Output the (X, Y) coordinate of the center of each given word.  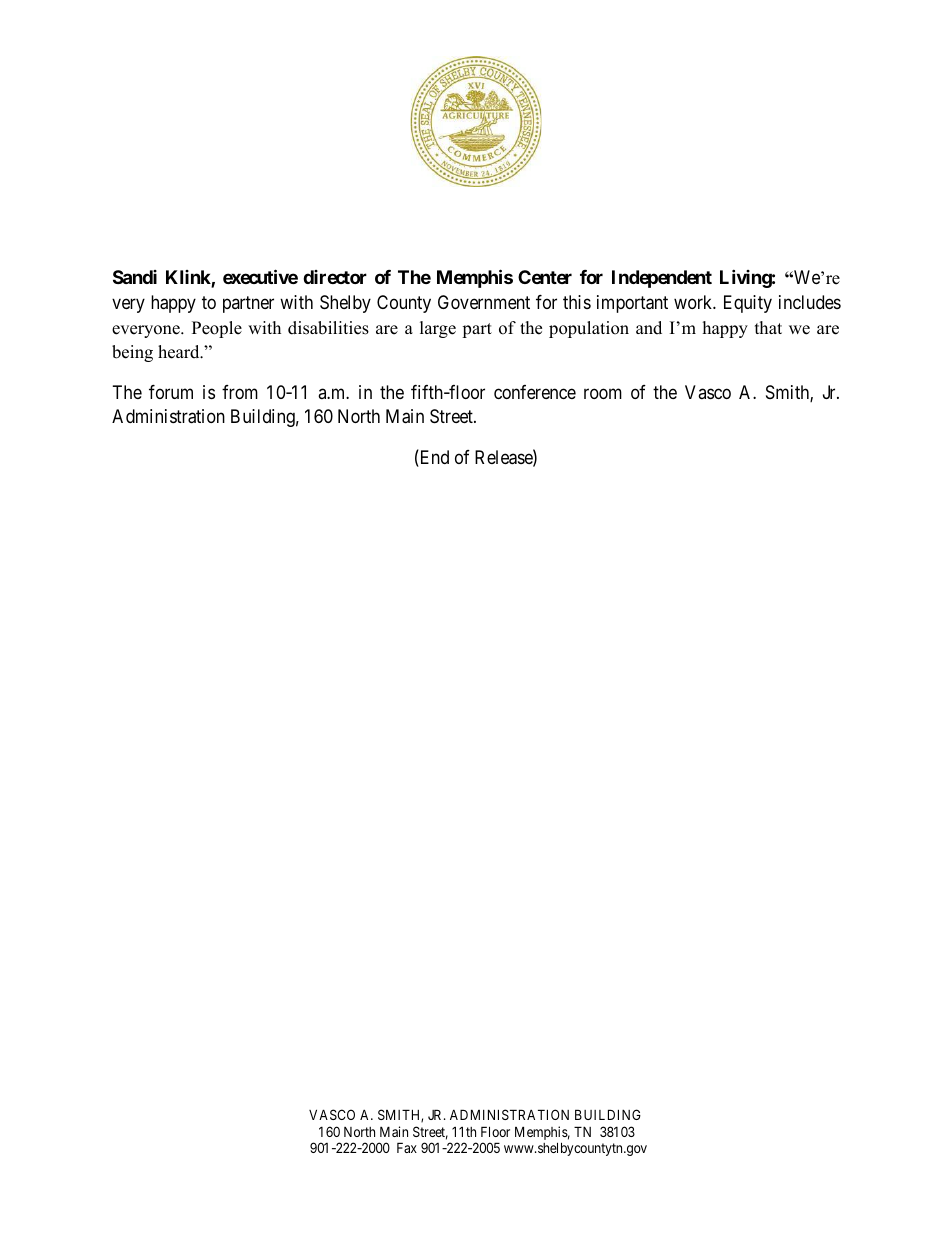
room (603, 393)
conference (535, 392)
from (240, 392)
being (132, 353)
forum (171, 392)
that (768, 327)
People (217, 329)
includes (810, 302)
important (632, 304)
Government (484, 302)
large (438, 329)
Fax (407, 1147)
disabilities (328, 328)
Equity (748, 304)
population (589, 329)
